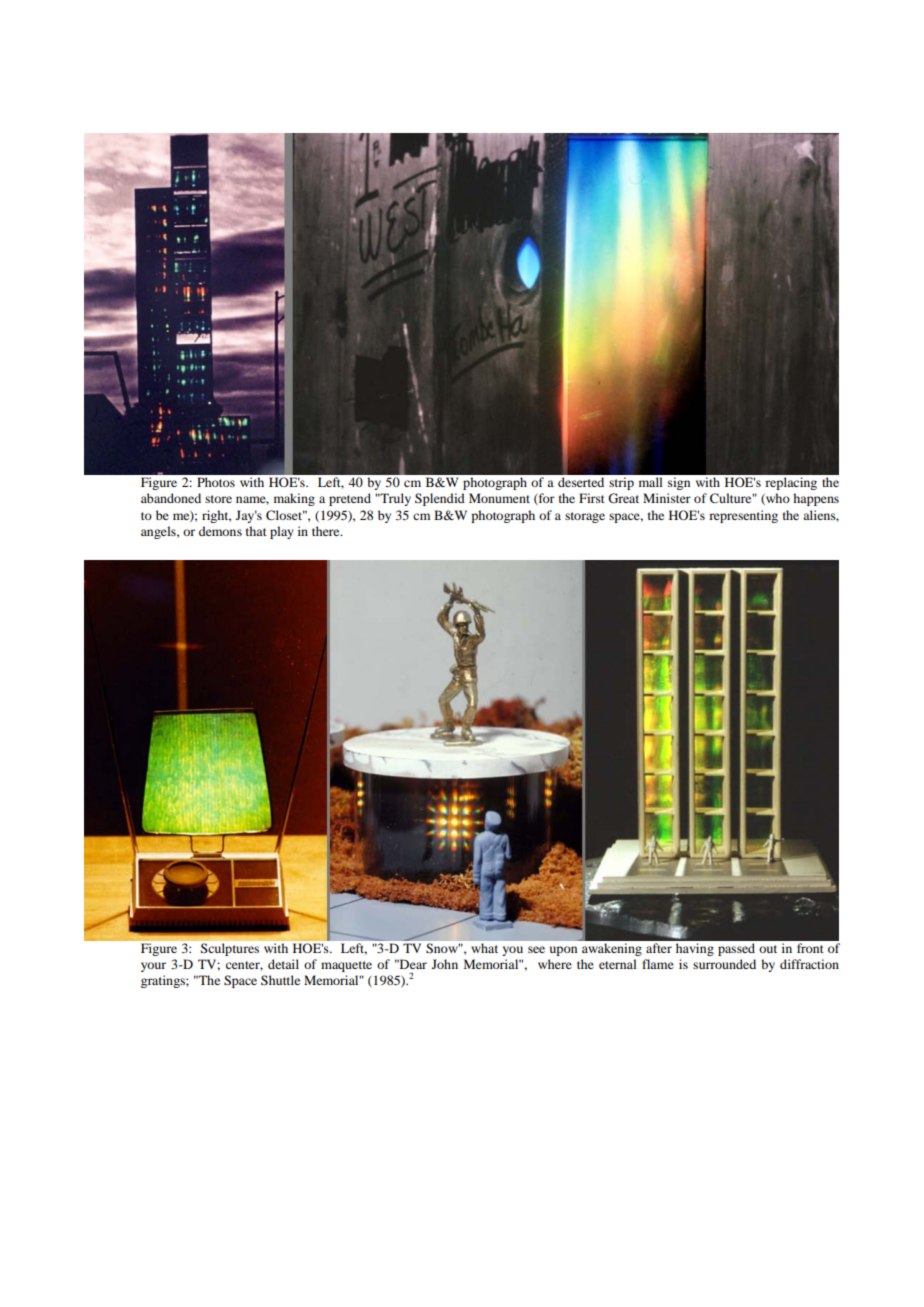  I want to click on storage, so click(585, 517).
